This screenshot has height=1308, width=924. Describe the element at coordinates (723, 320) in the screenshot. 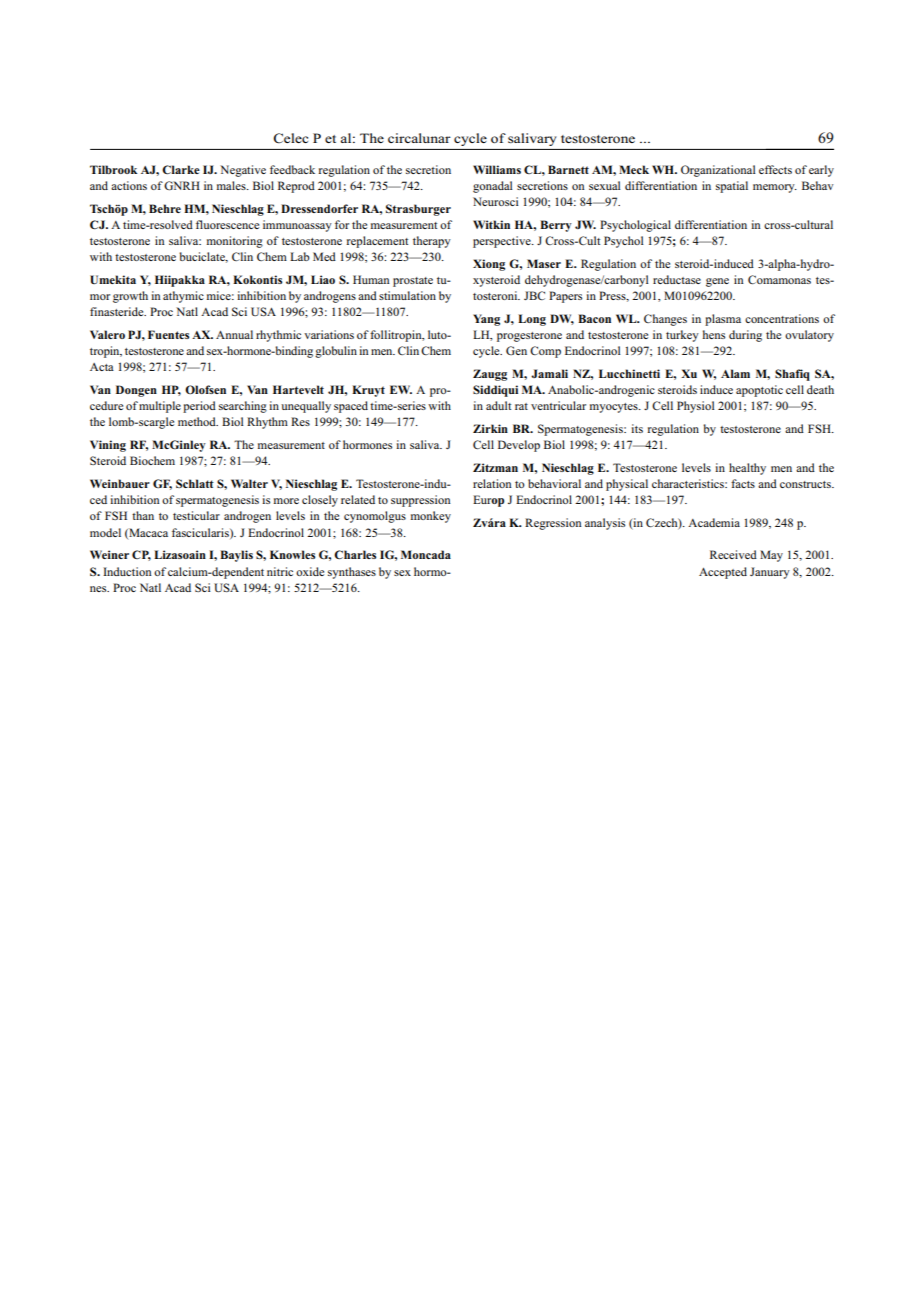

I see `plasma` at that location.
